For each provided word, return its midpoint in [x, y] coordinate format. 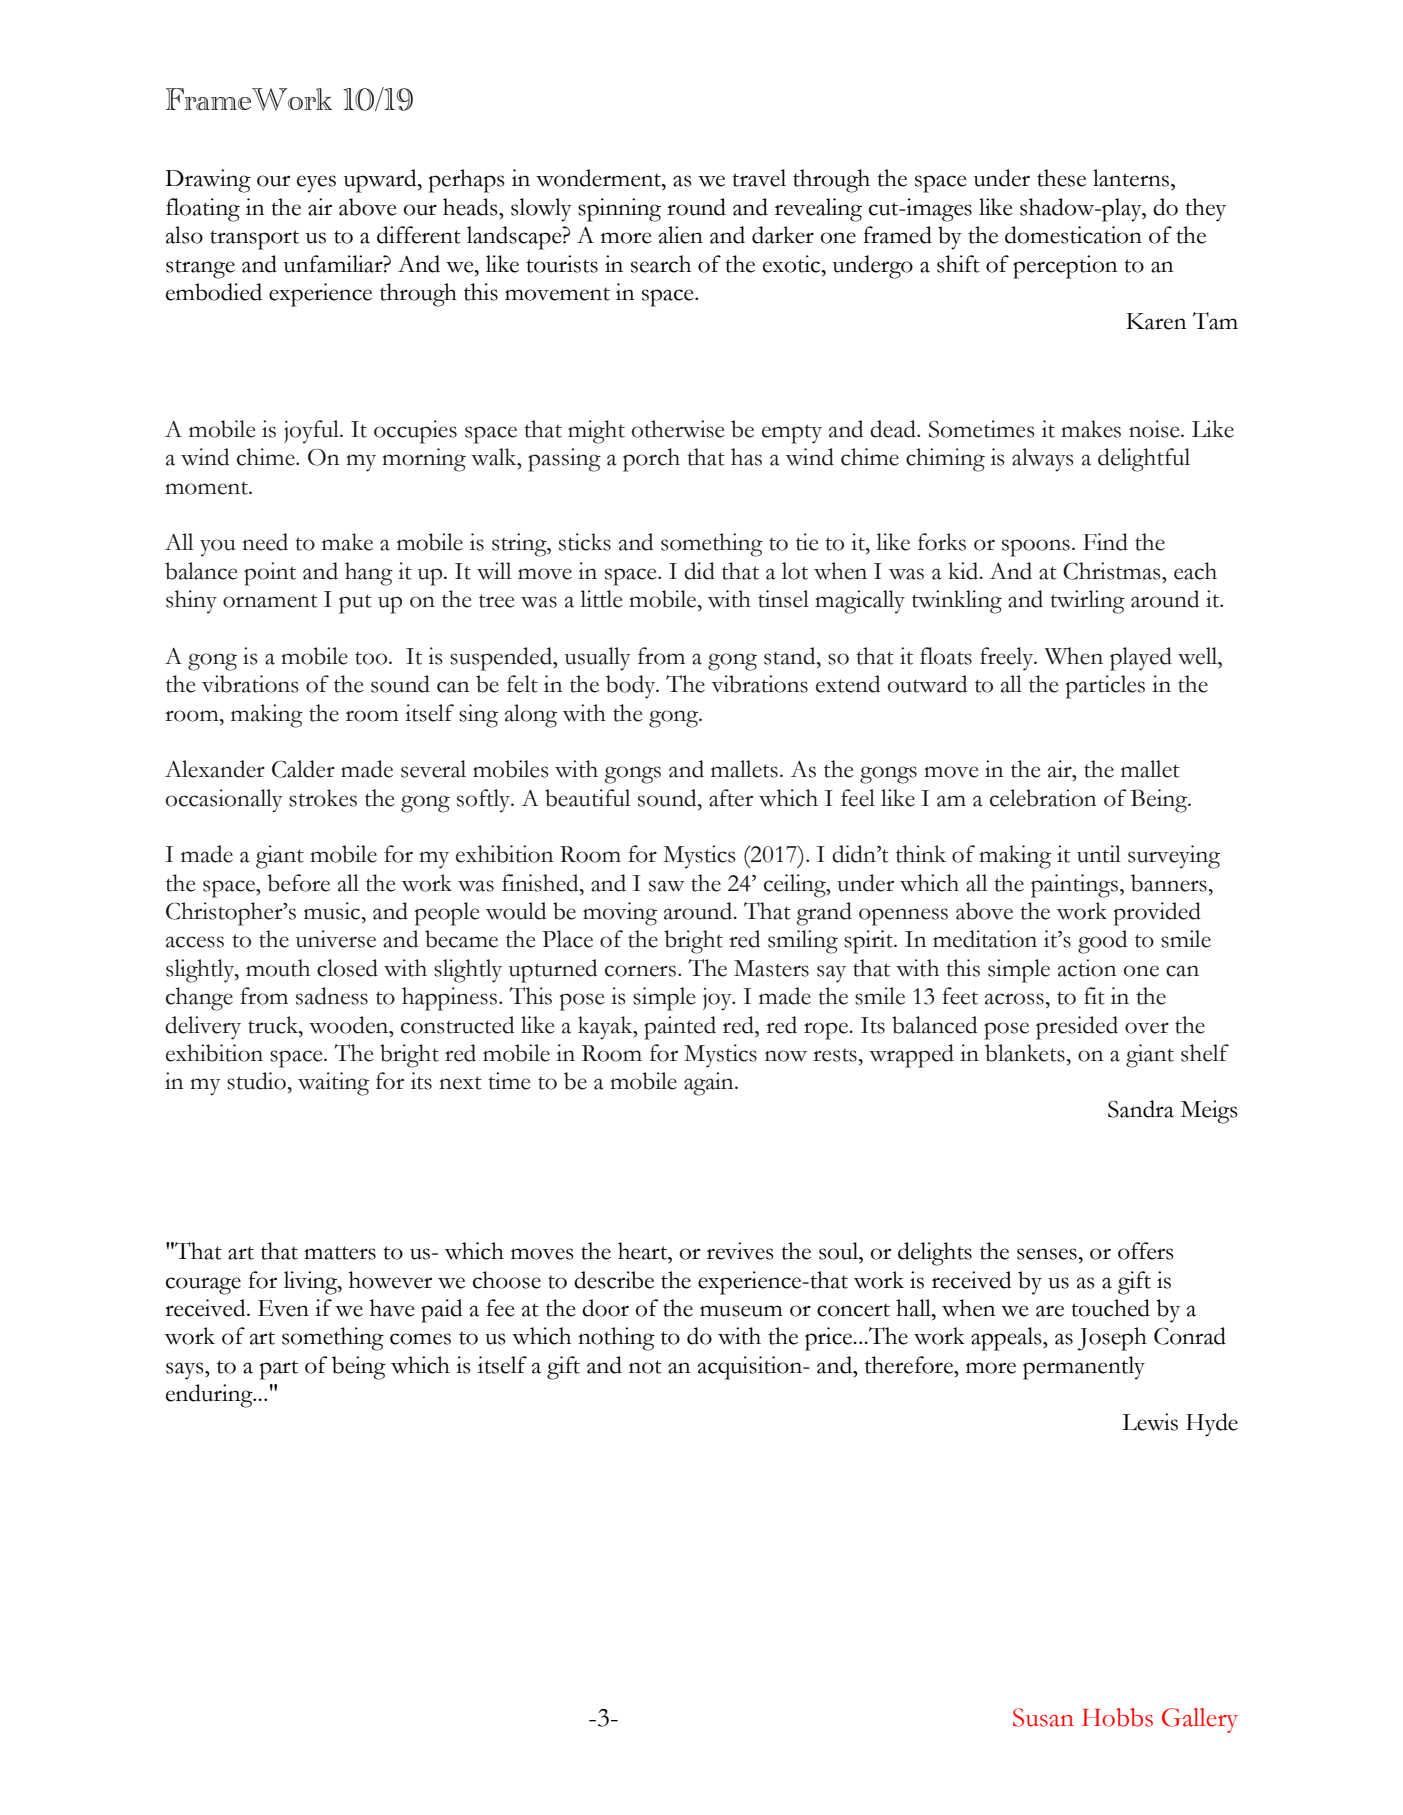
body [632, 687]
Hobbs [1117, 1717]
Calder [303, 769]
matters [340, 1253]
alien [681, 235]
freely [1008, 659]
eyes [316, 184]
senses [1047, 1254]
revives [740, 1251]
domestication [1073, 235]
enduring [210, 1396]
